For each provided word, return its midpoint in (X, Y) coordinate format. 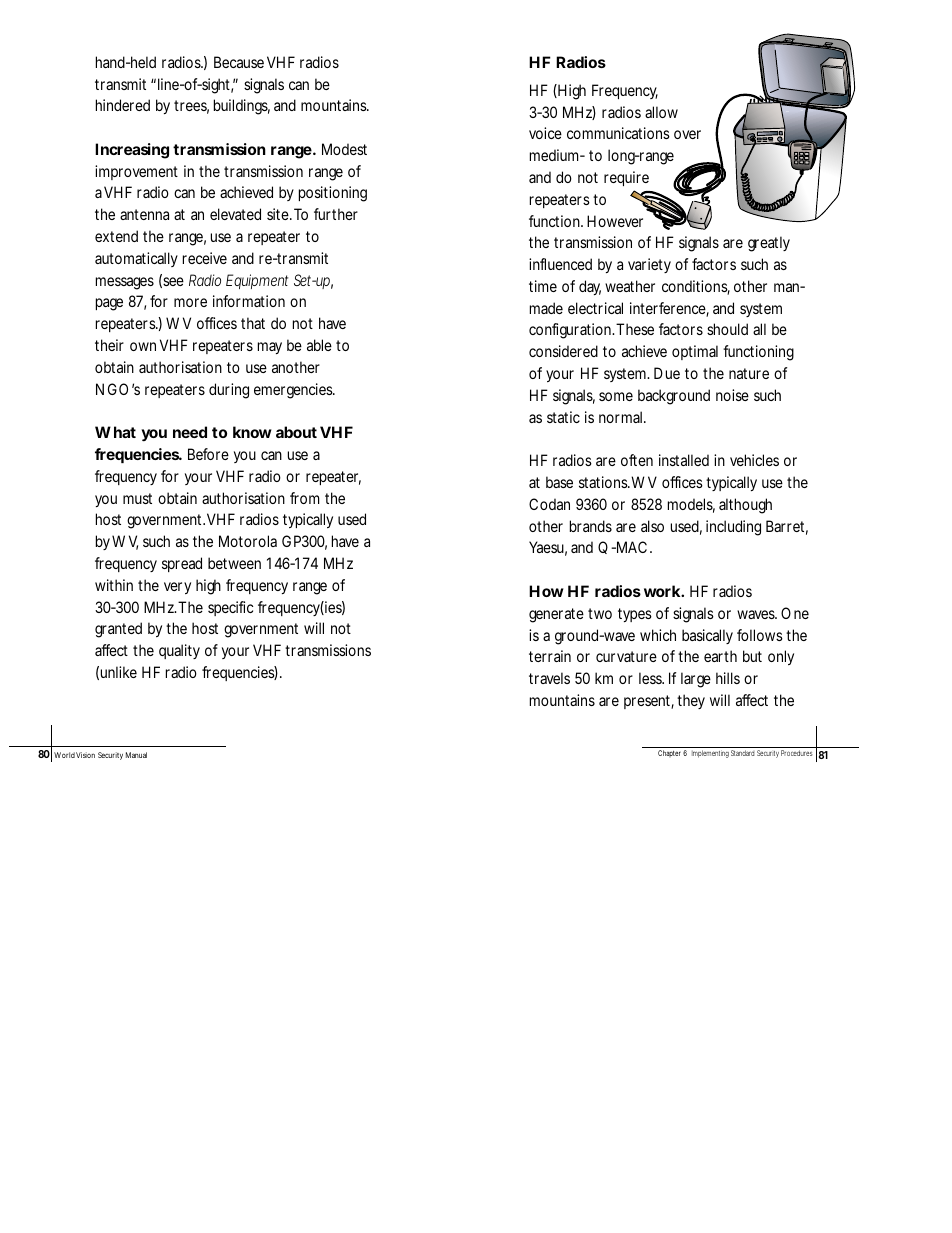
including (733, 528)
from (304, 498)
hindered (123, 105)
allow (661, 112)
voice (545, 133)
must (137, 498)
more (190, 302)
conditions (696, 287)
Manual (136, 755)
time (543, 286)
